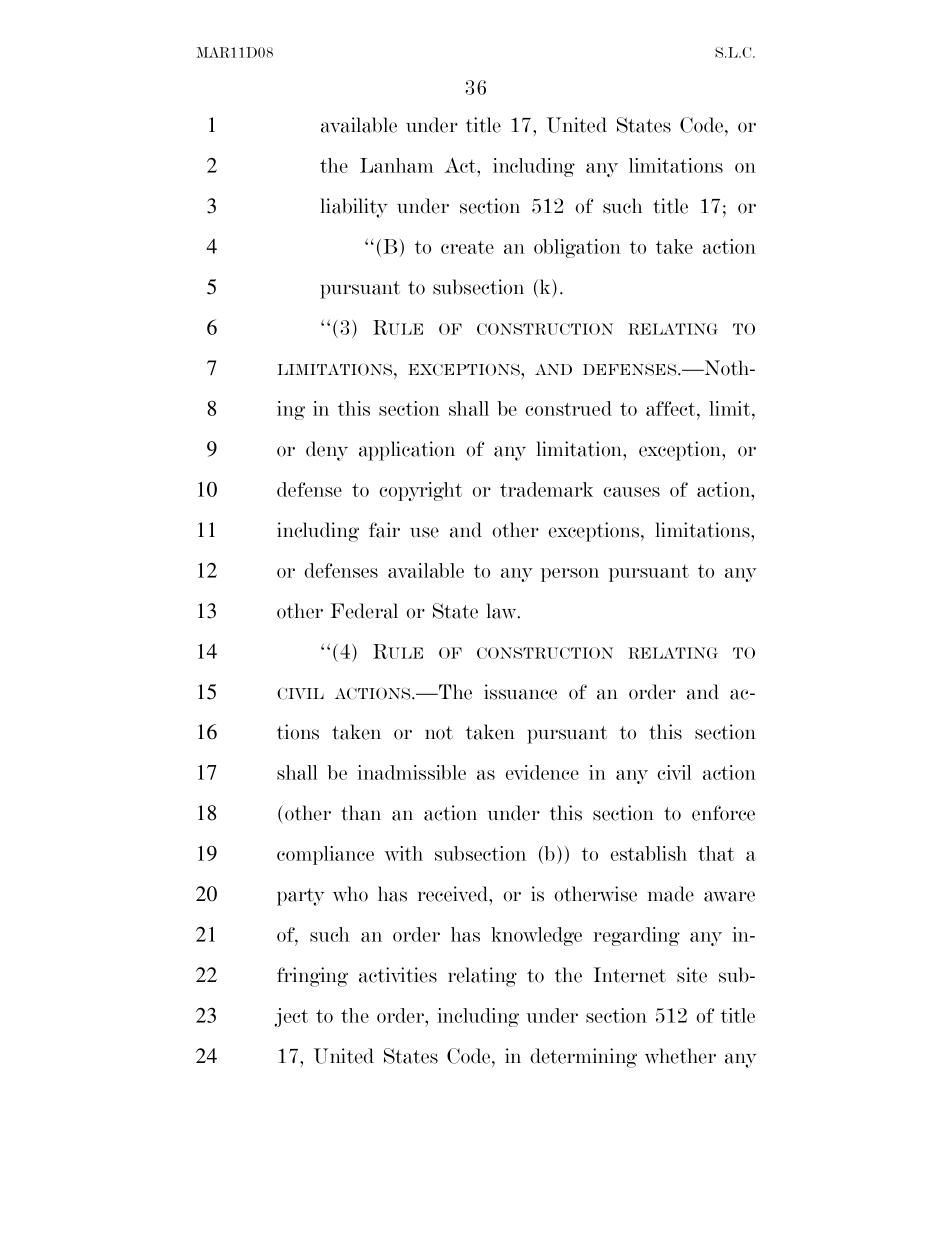  I want to click on person, so click(570, 575).
